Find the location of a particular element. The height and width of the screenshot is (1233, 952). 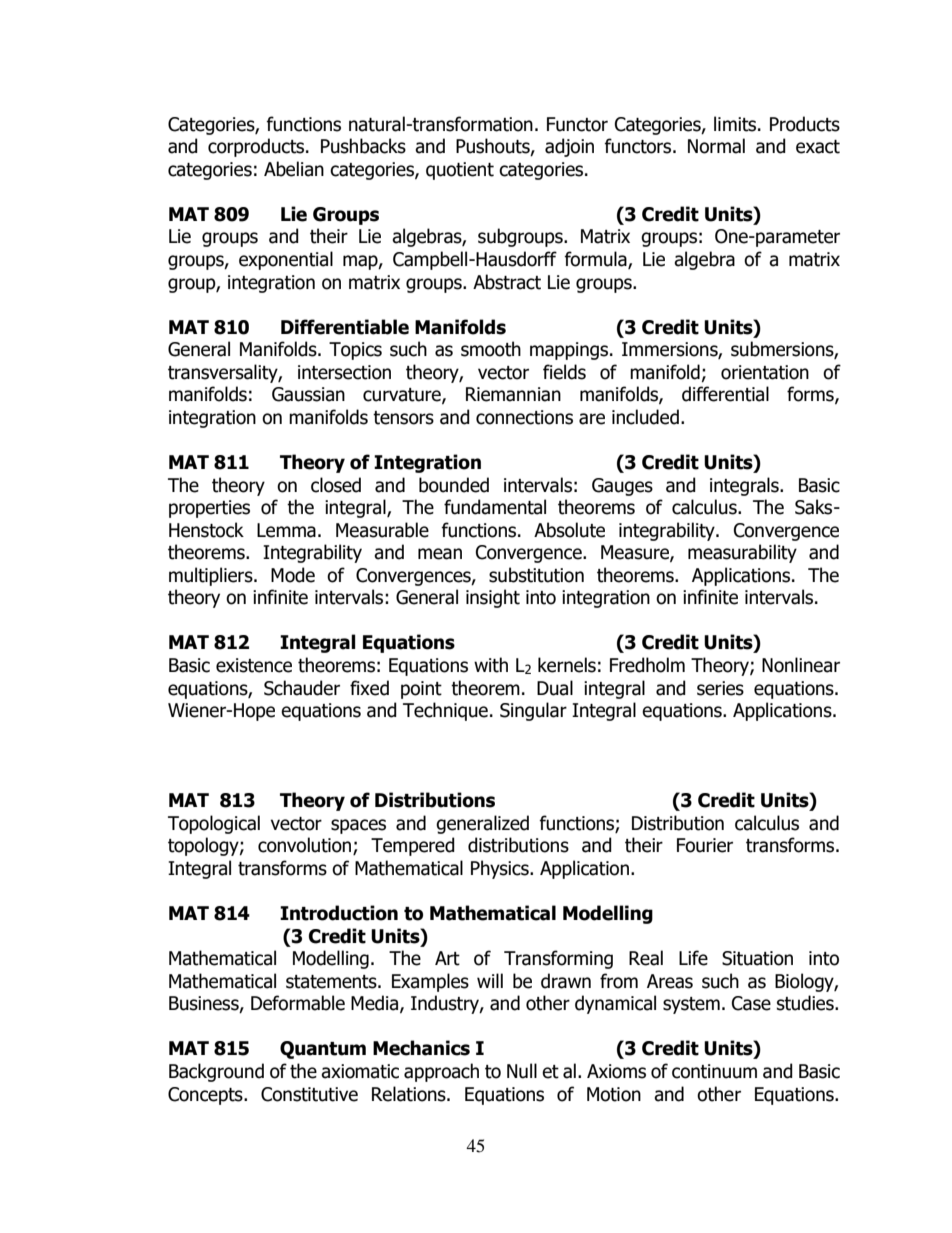

Normal is located at coordinates (716, 146).
